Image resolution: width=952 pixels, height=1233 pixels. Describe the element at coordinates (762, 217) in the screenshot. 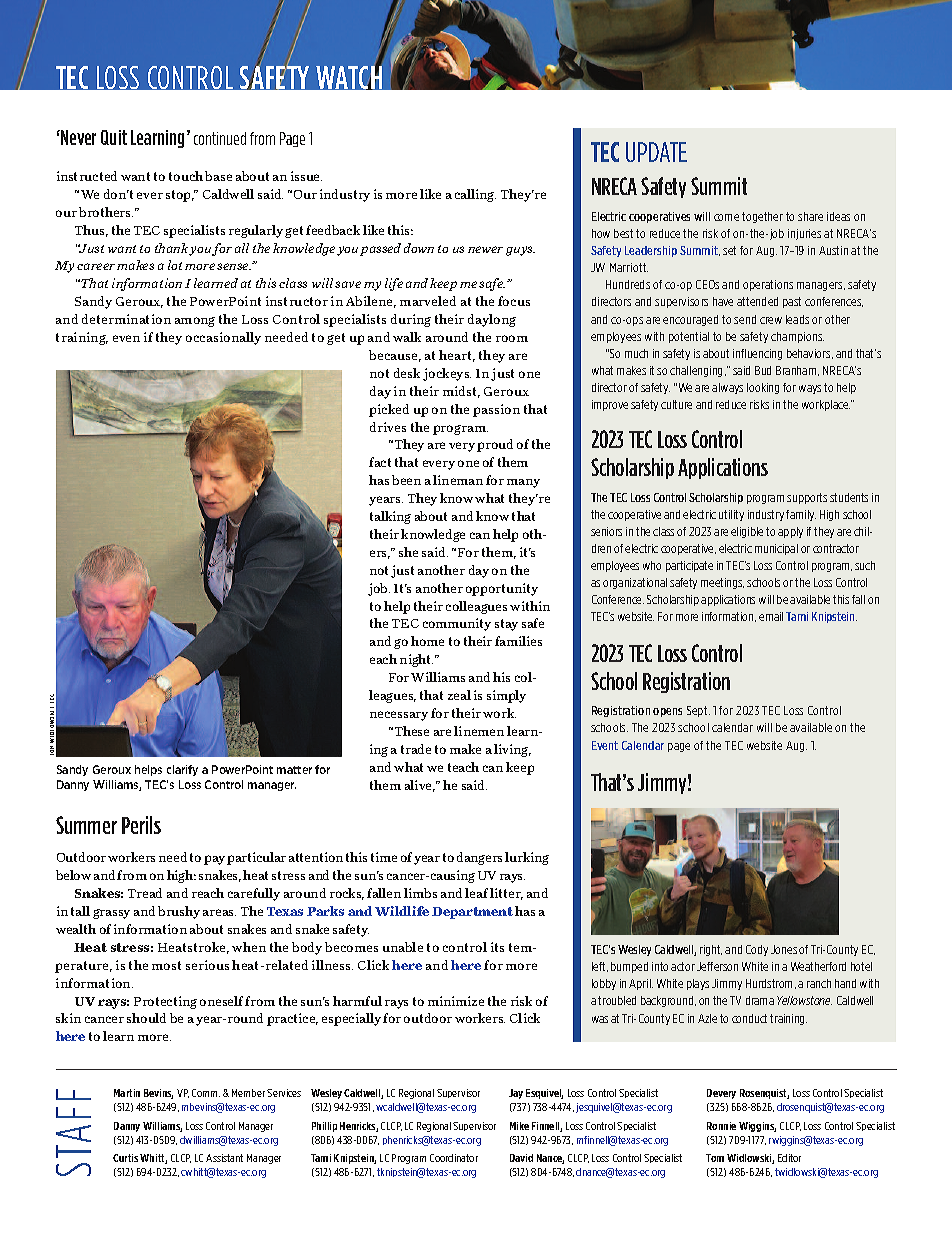

I see `together` at that location.
